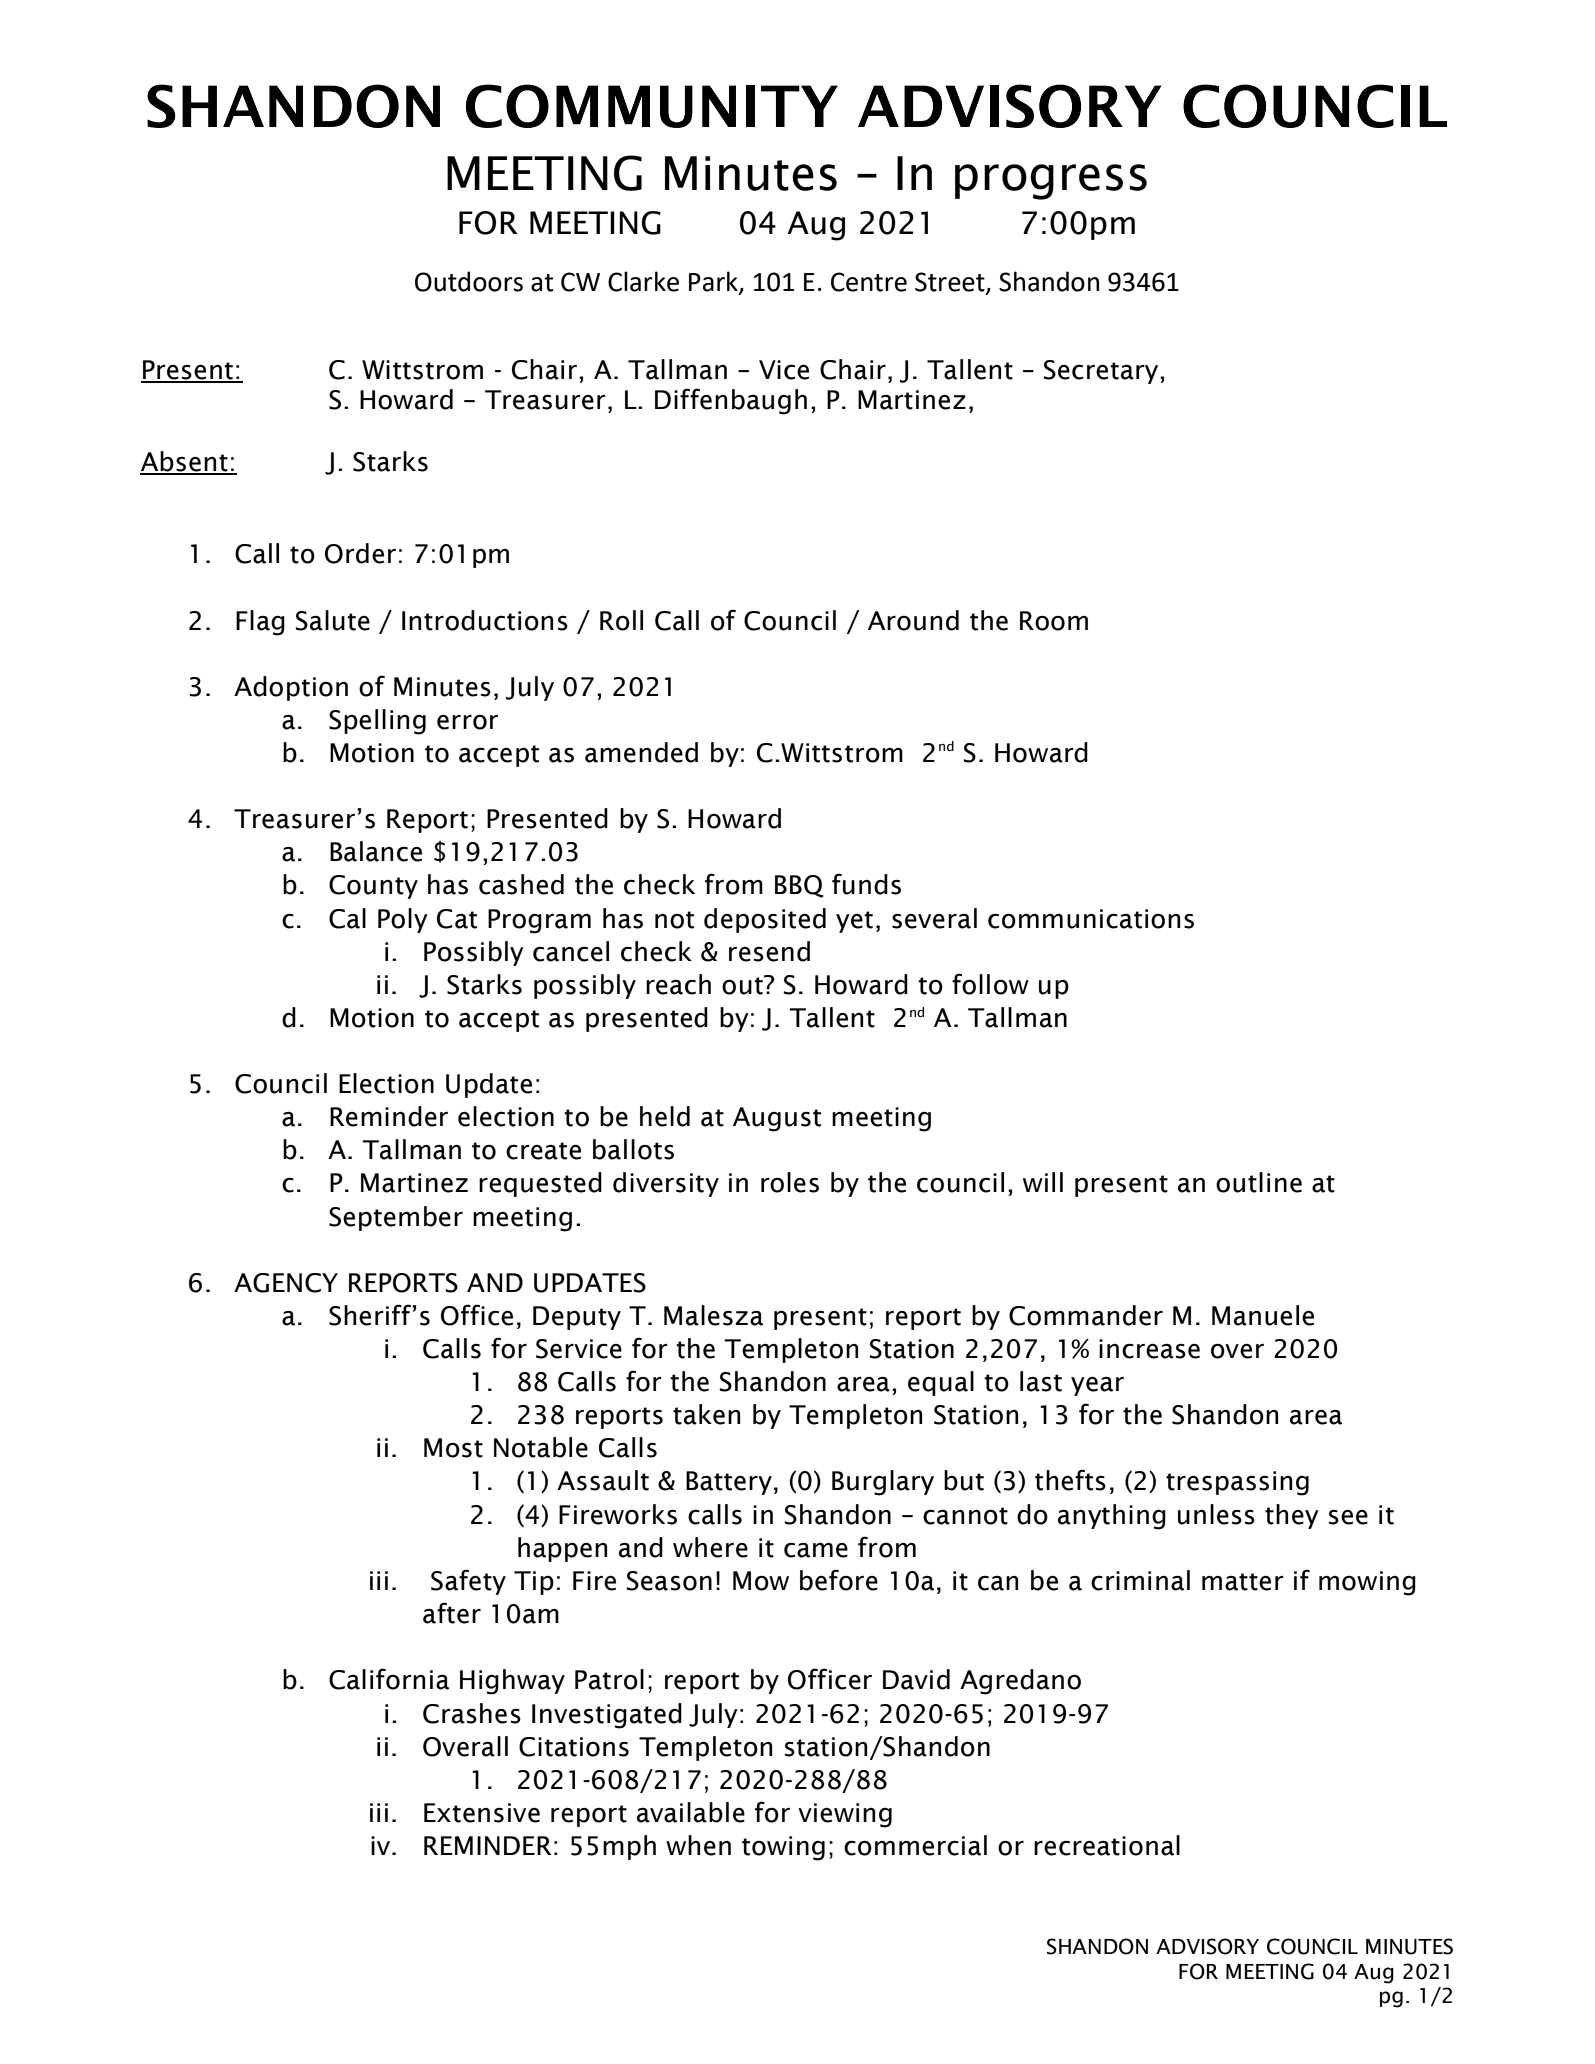 The image size is (1595, 2064). I want to click on Order, so click(360, 553).
